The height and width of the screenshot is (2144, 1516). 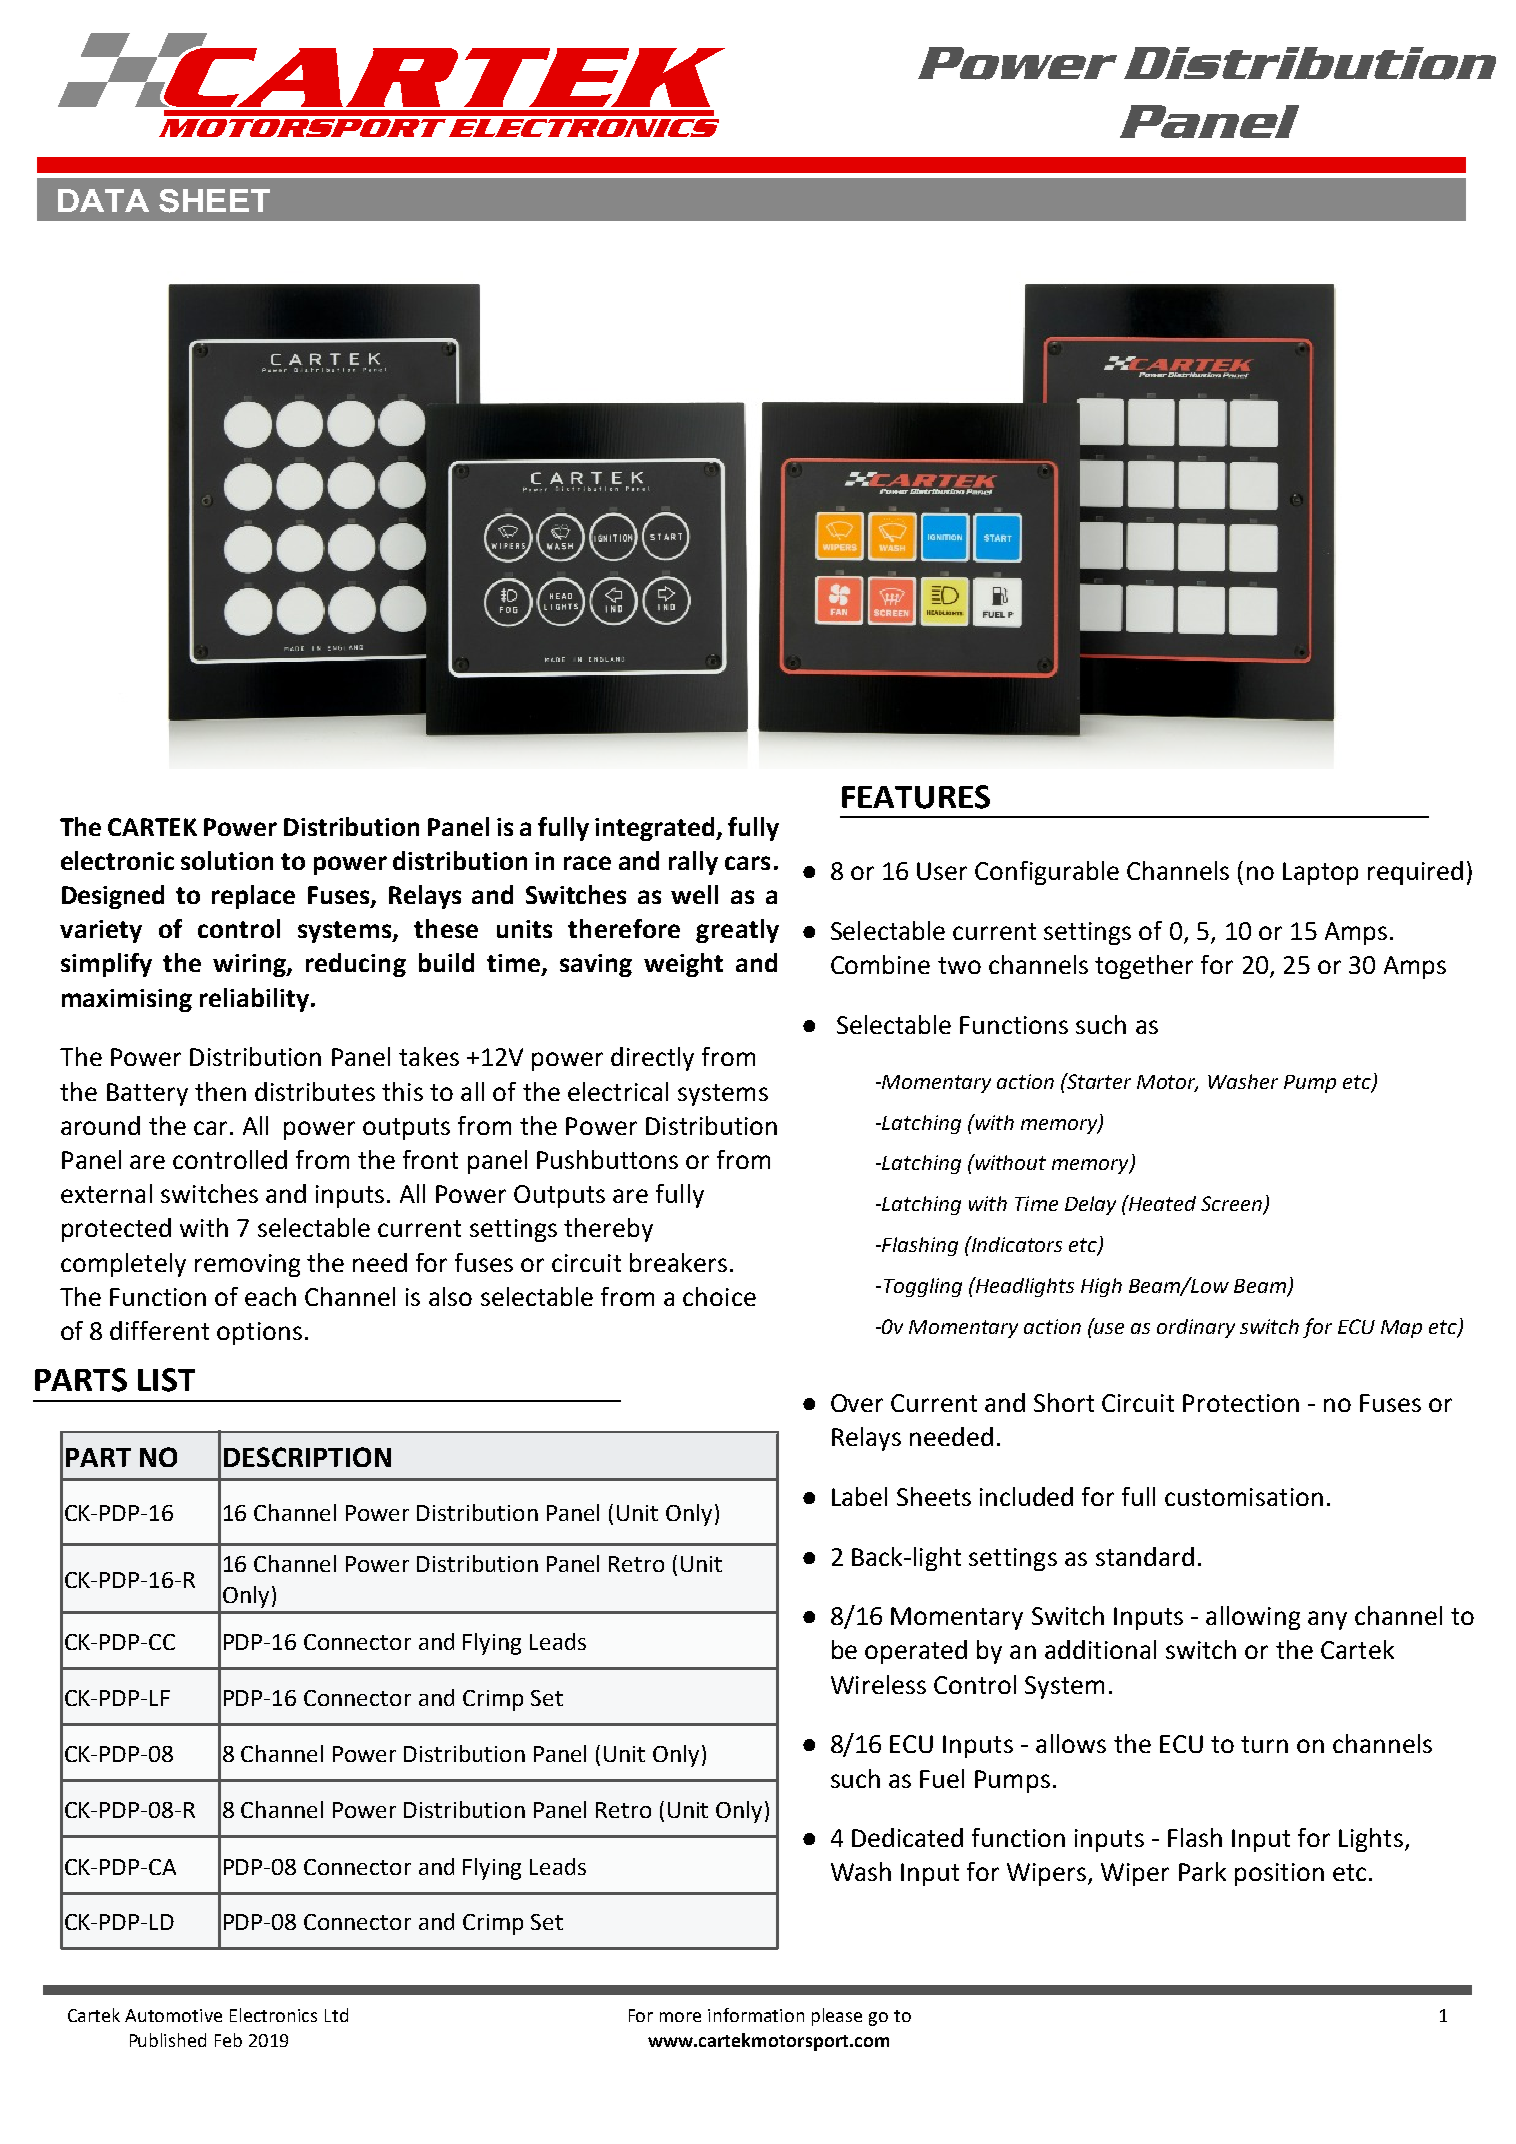 What do you see at coordinates (1415, 873) in the screenshot?
I see `required` at bounding box center [1415, 873].
